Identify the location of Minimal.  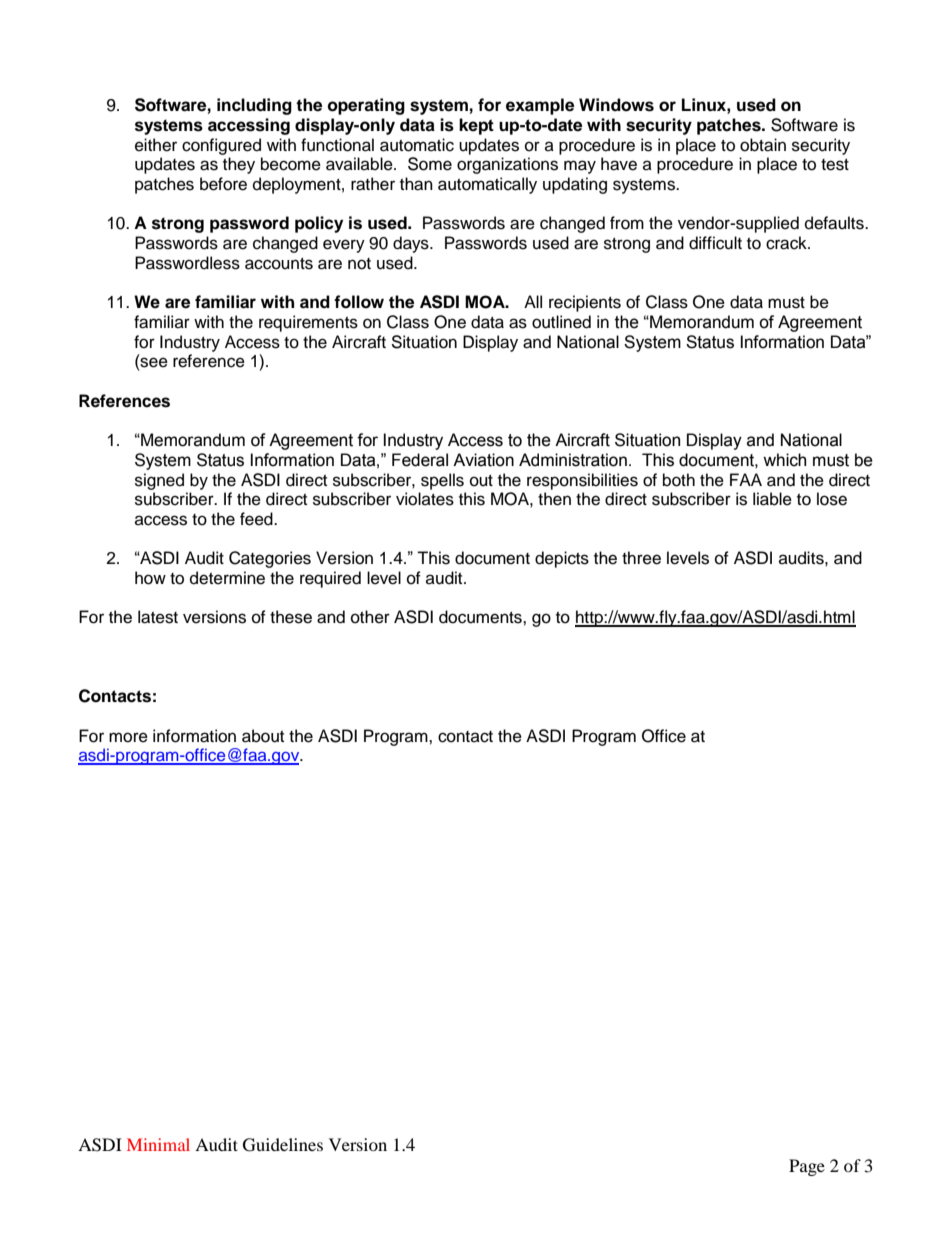
(158, 1144).
